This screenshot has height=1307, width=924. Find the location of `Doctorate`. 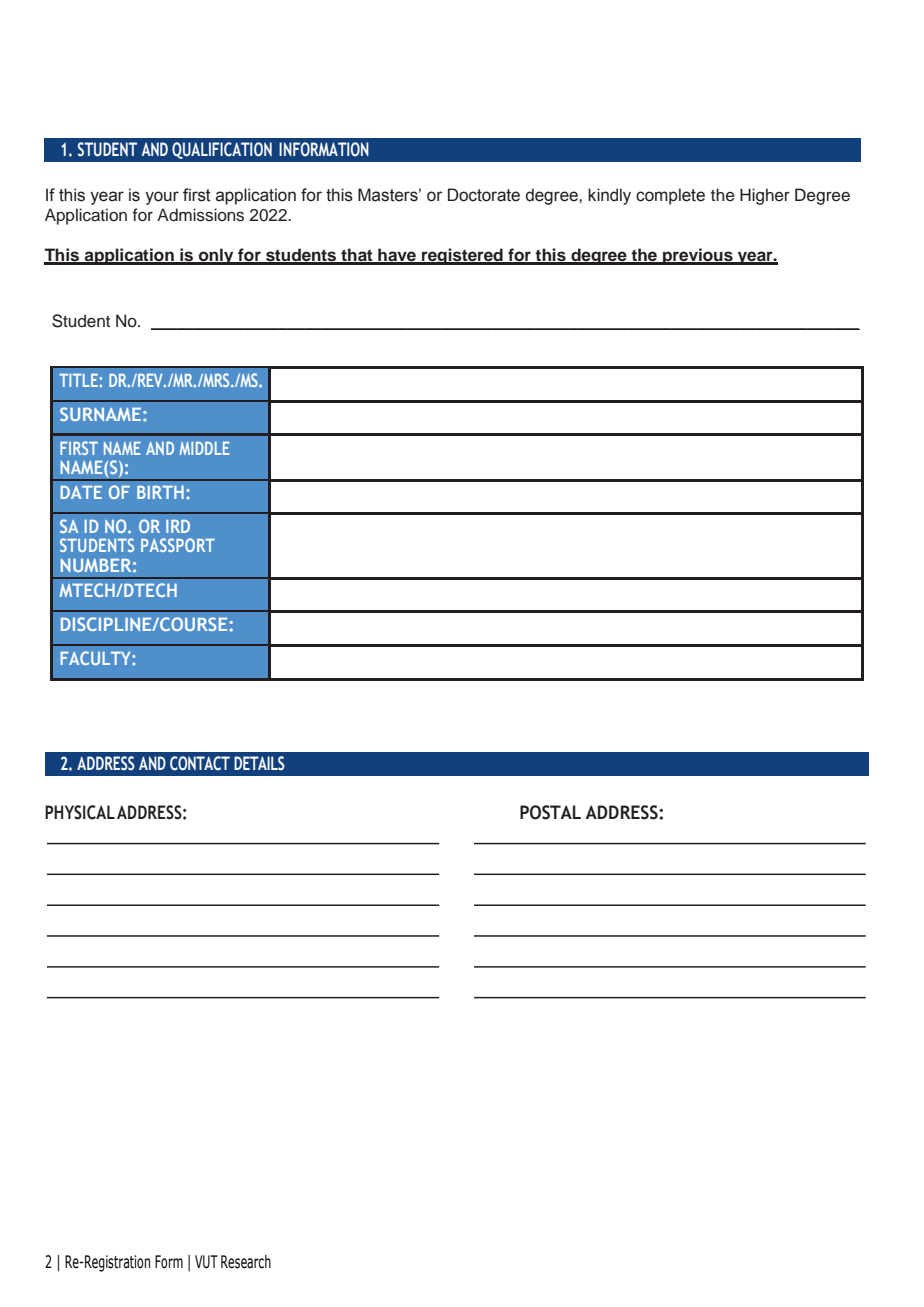

Doctorate is located at coordinates (484, 195).
